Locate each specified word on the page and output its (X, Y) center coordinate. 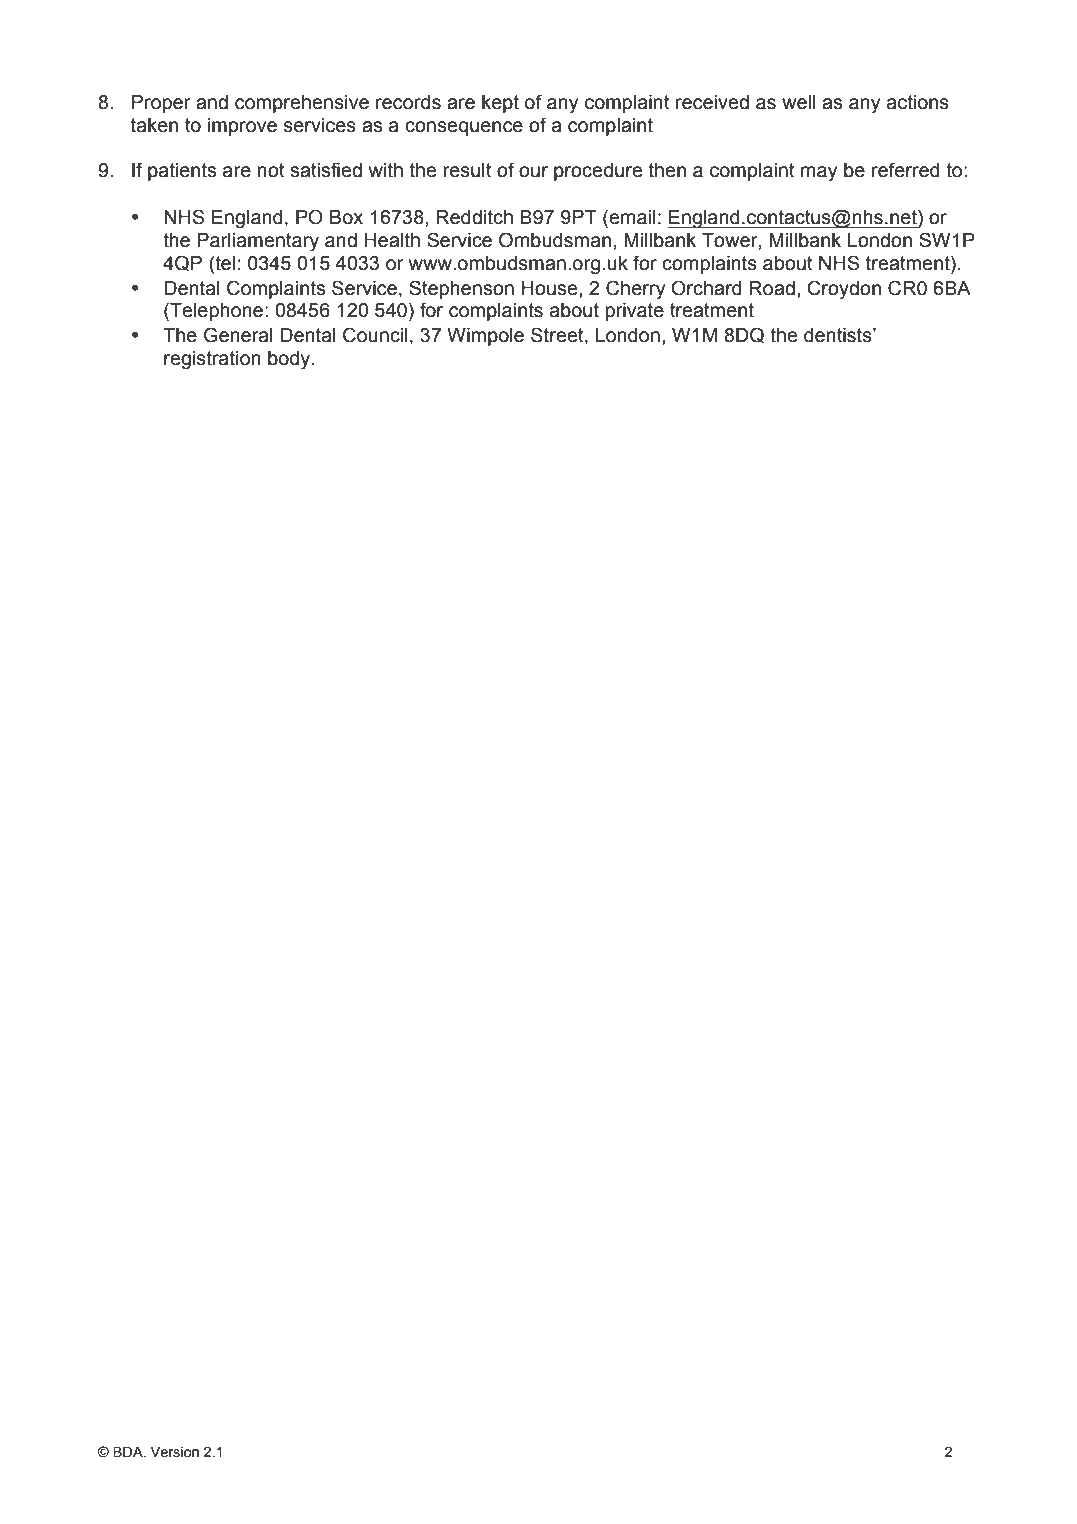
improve (242, 127)
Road (772, 288)
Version (175, 1452)
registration (212, 360)
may (819, 174)
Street (558, 335)
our (533, 172)
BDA (129, 1451)
